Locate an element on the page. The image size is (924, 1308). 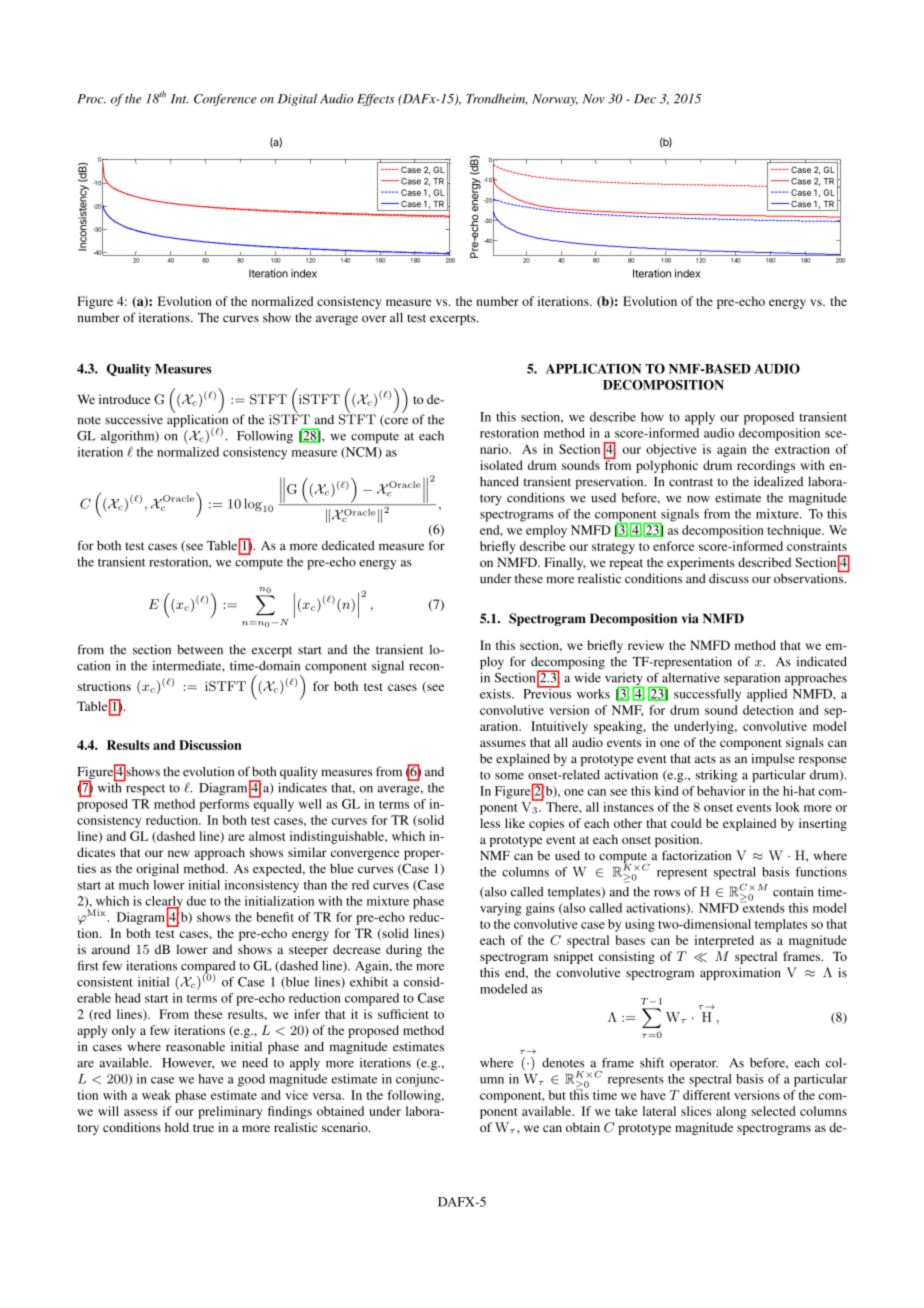
Conference is located at coordinates (225, 100).
